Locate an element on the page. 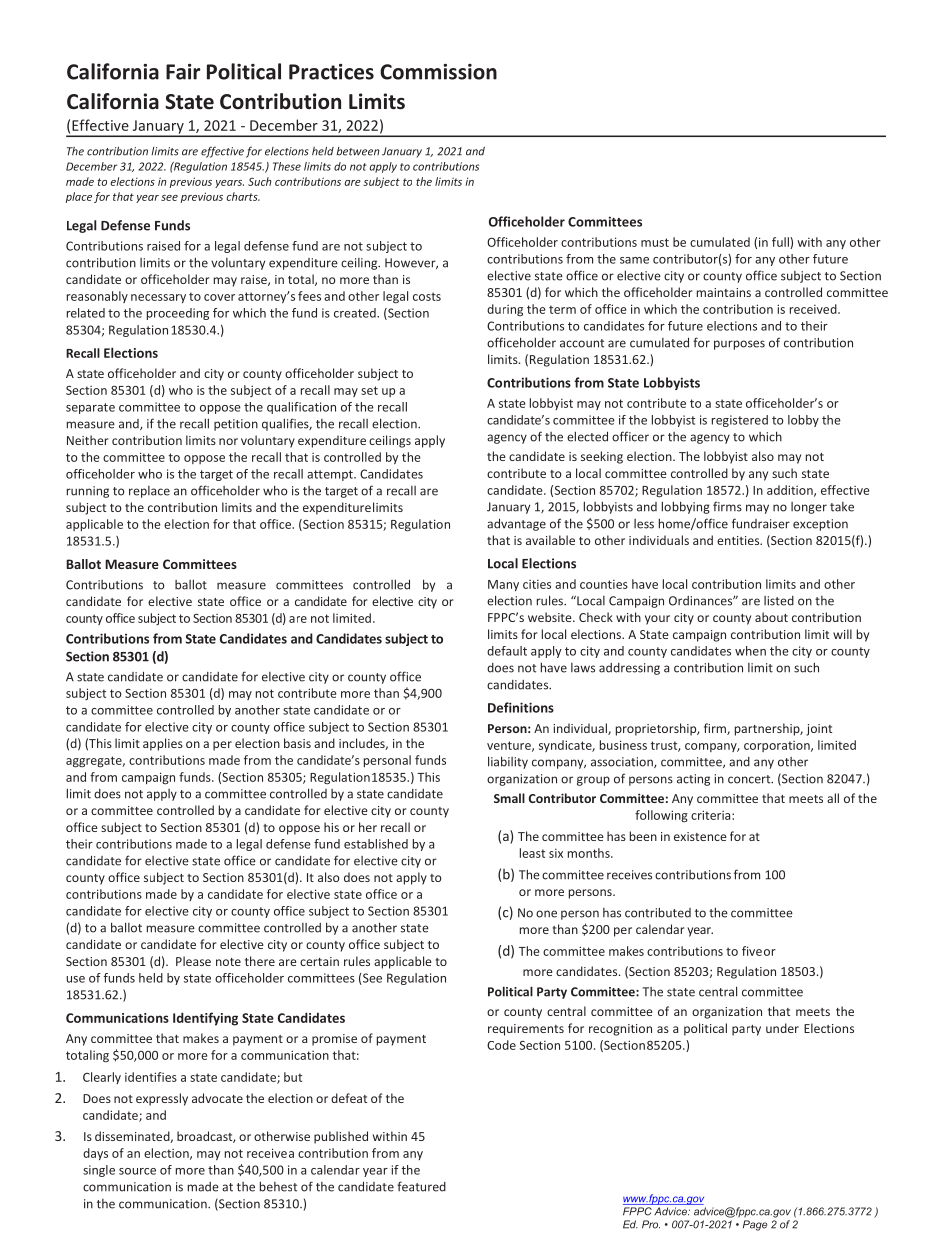 This page has width=952, height=1233. Small is located at coordinates (509, 798).
